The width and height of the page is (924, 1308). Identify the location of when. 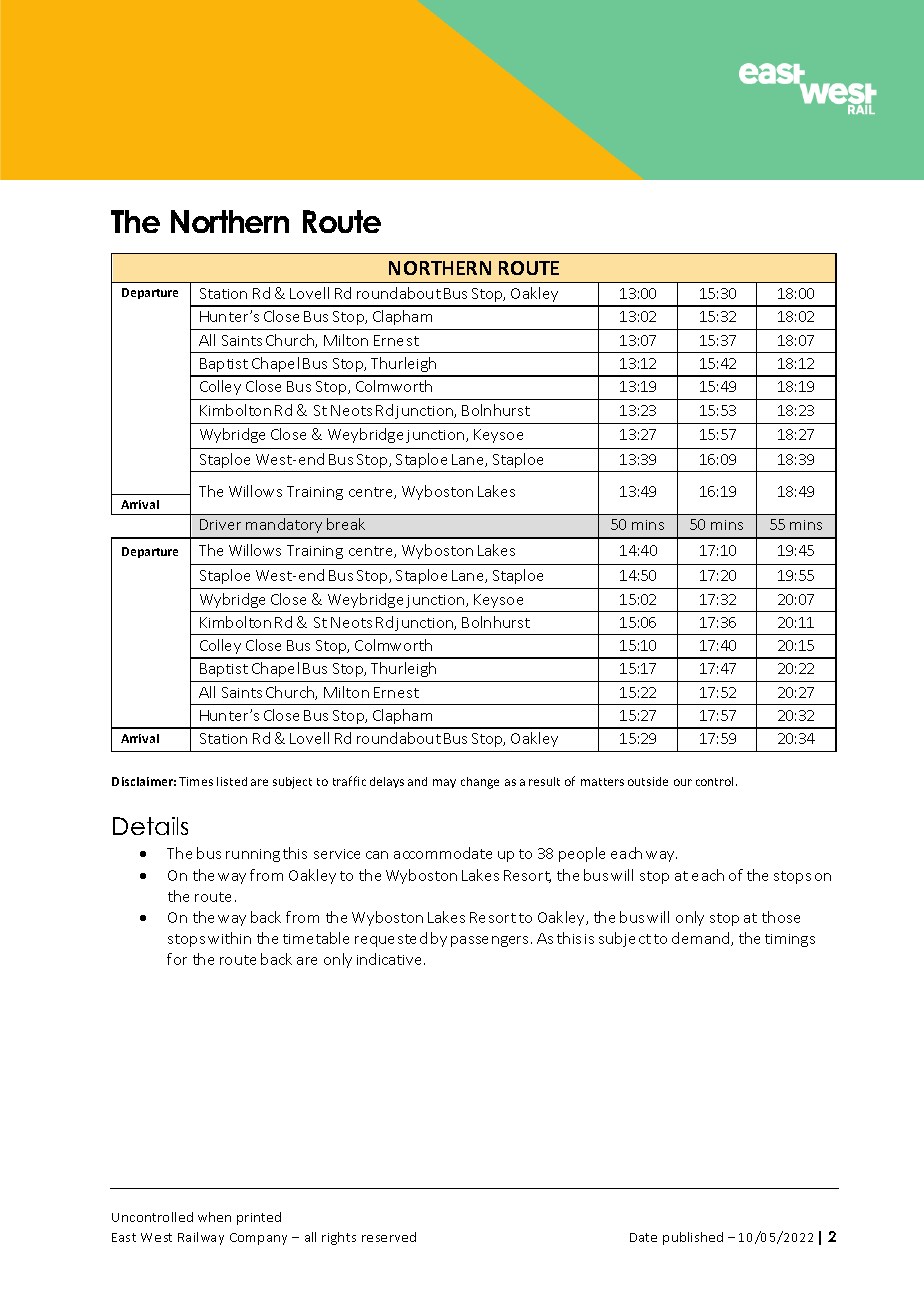
(214, 1217).
